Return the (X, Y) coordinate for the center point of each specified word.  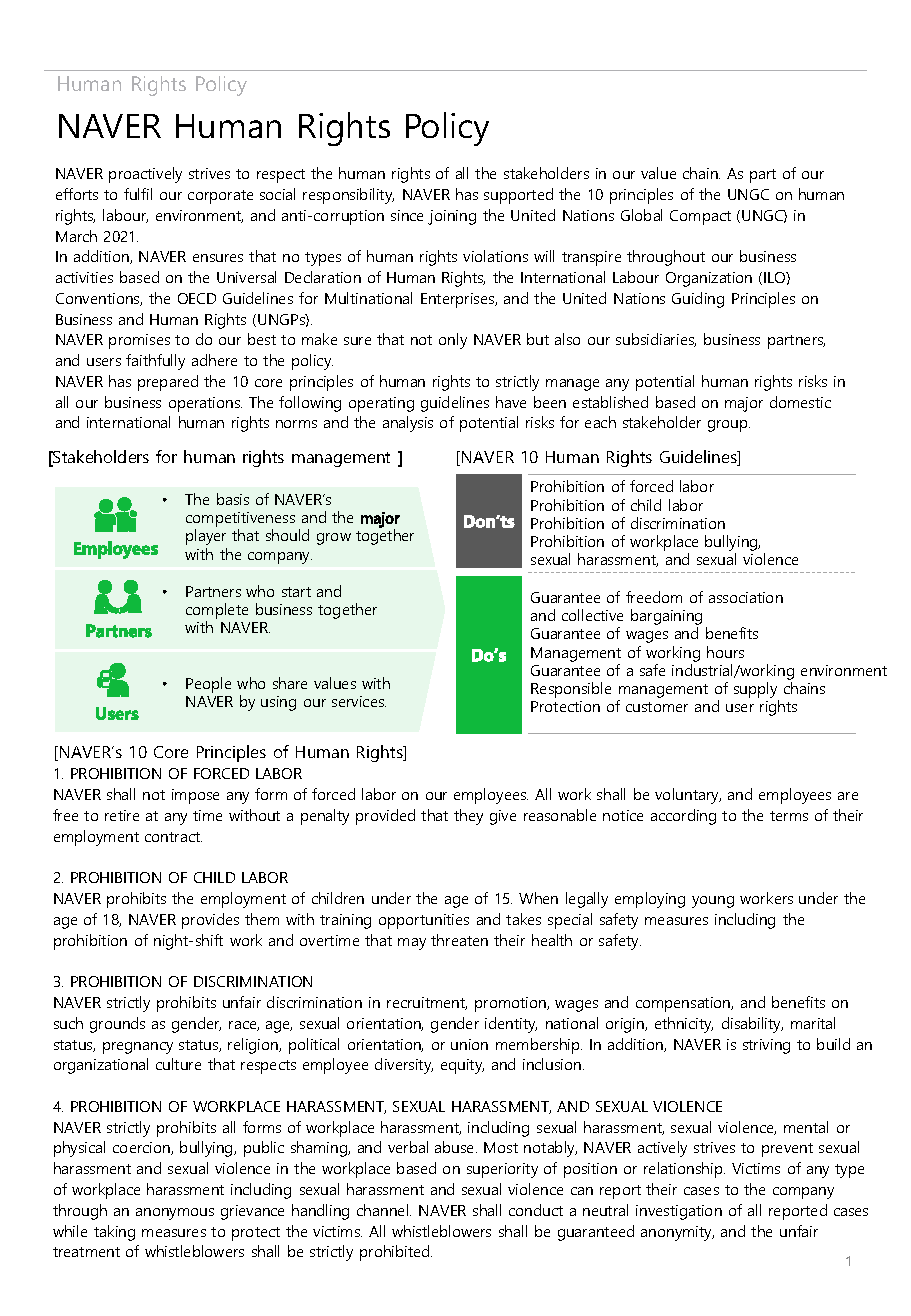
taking (114, 1233)
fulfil (138, 194)
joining (452, 217)
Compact (700, 217)
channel (384, 1210)
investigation (679, 1212)
